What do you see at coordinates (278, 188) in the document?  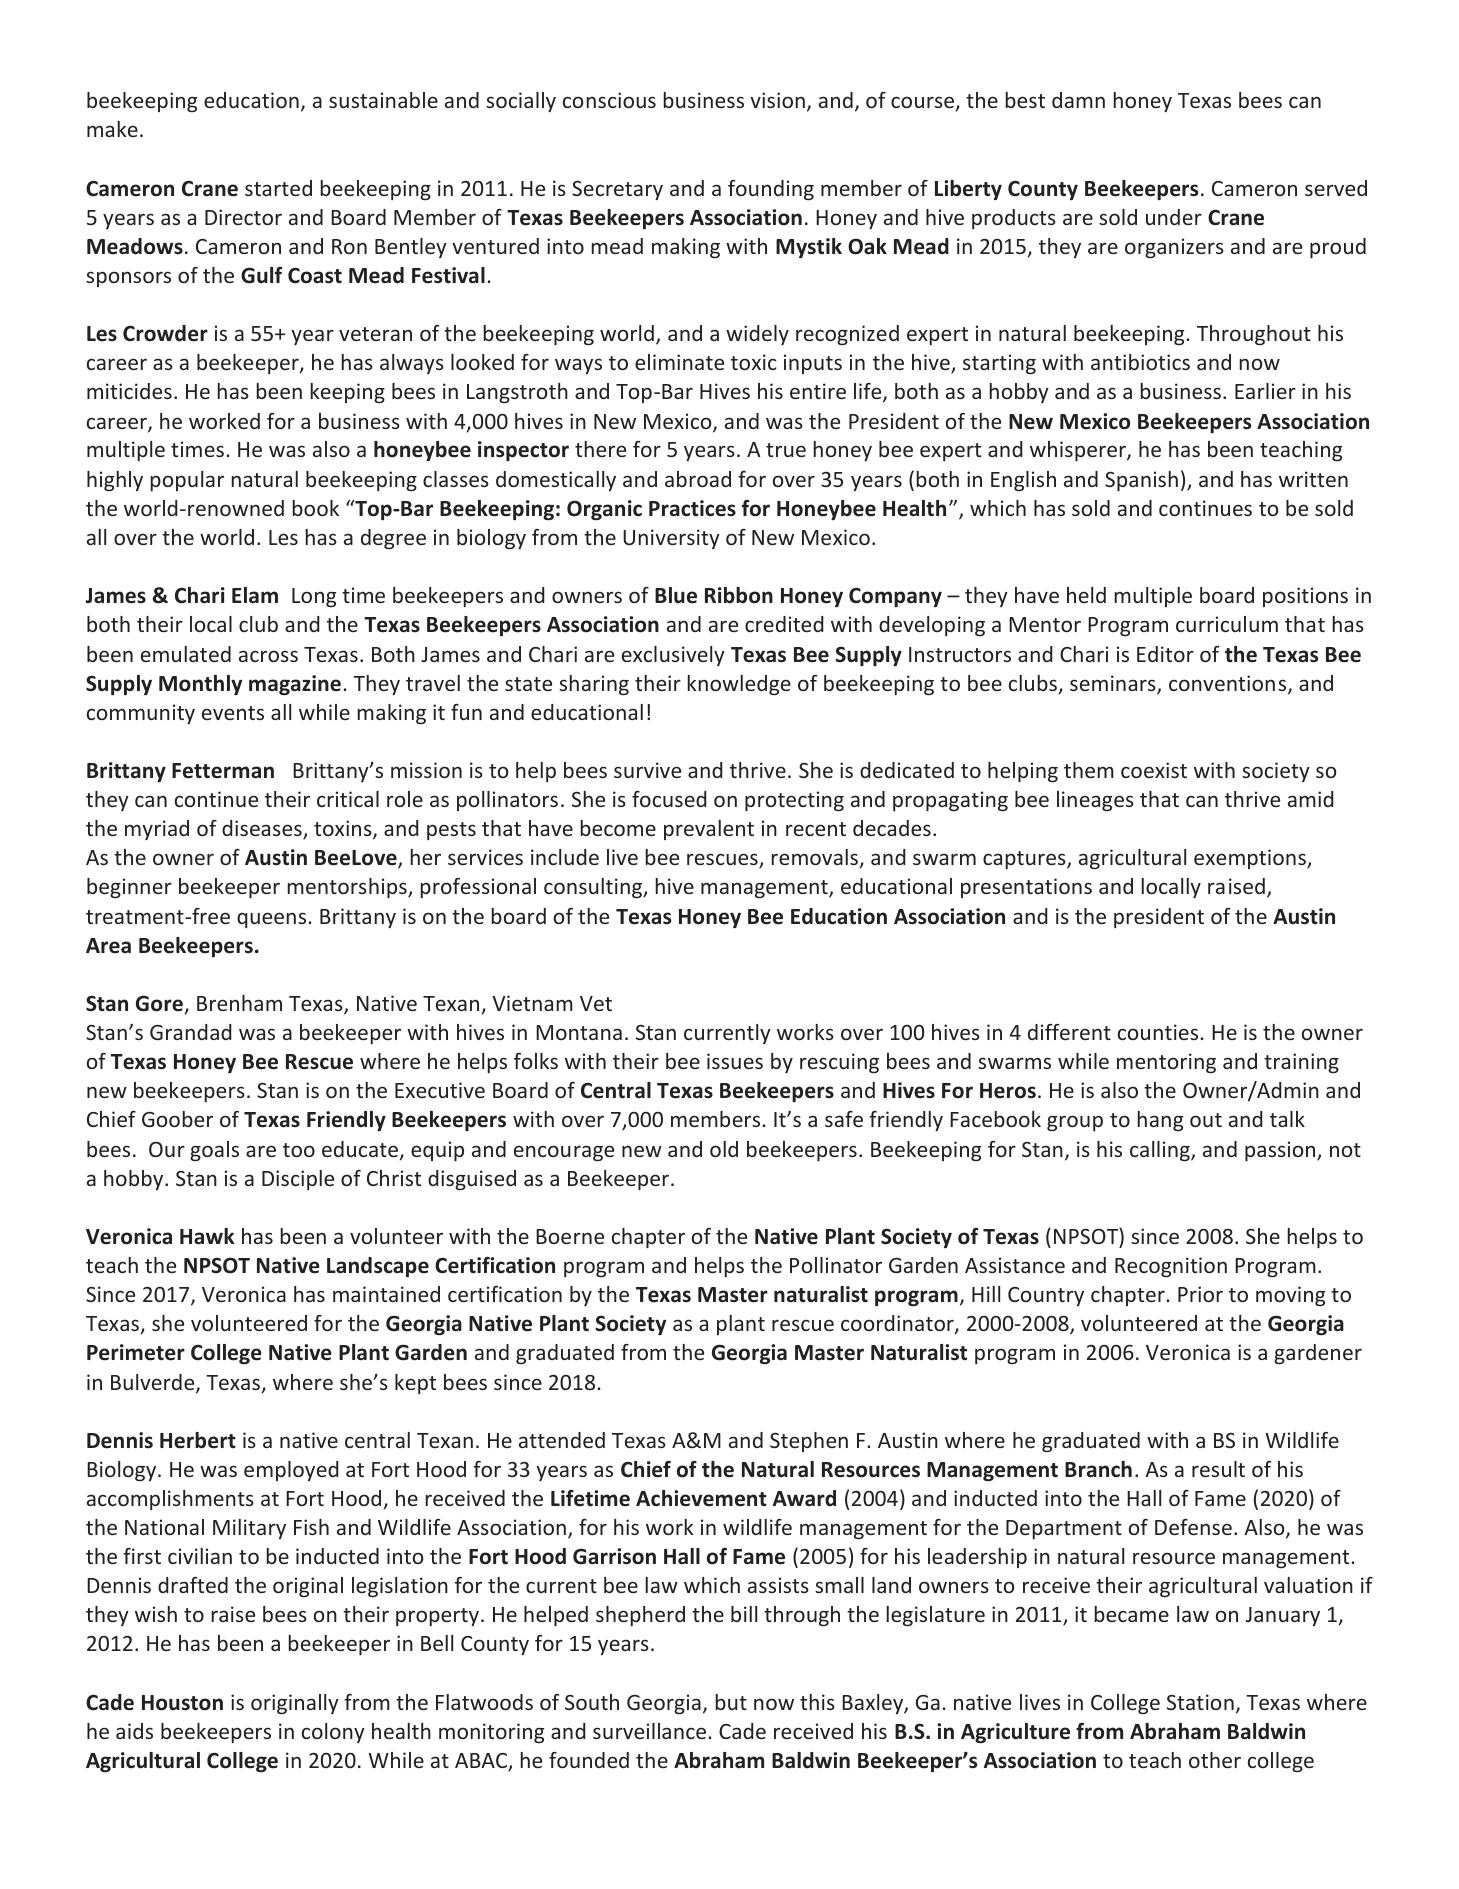 I see `started` at bounding box center [278, 188].
